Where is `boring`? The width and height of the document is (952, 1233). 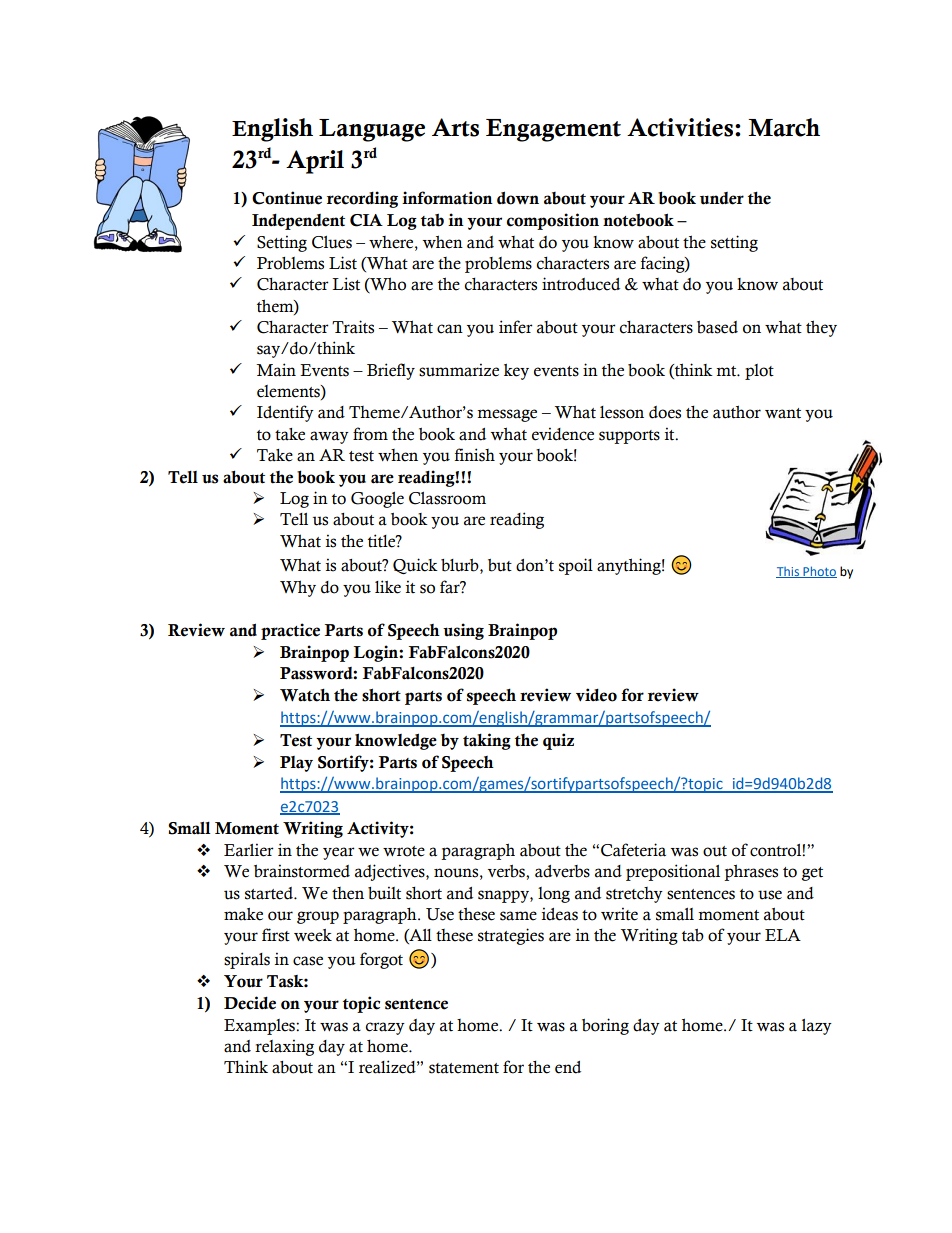 boring is located at coordinates (605, 1026).
